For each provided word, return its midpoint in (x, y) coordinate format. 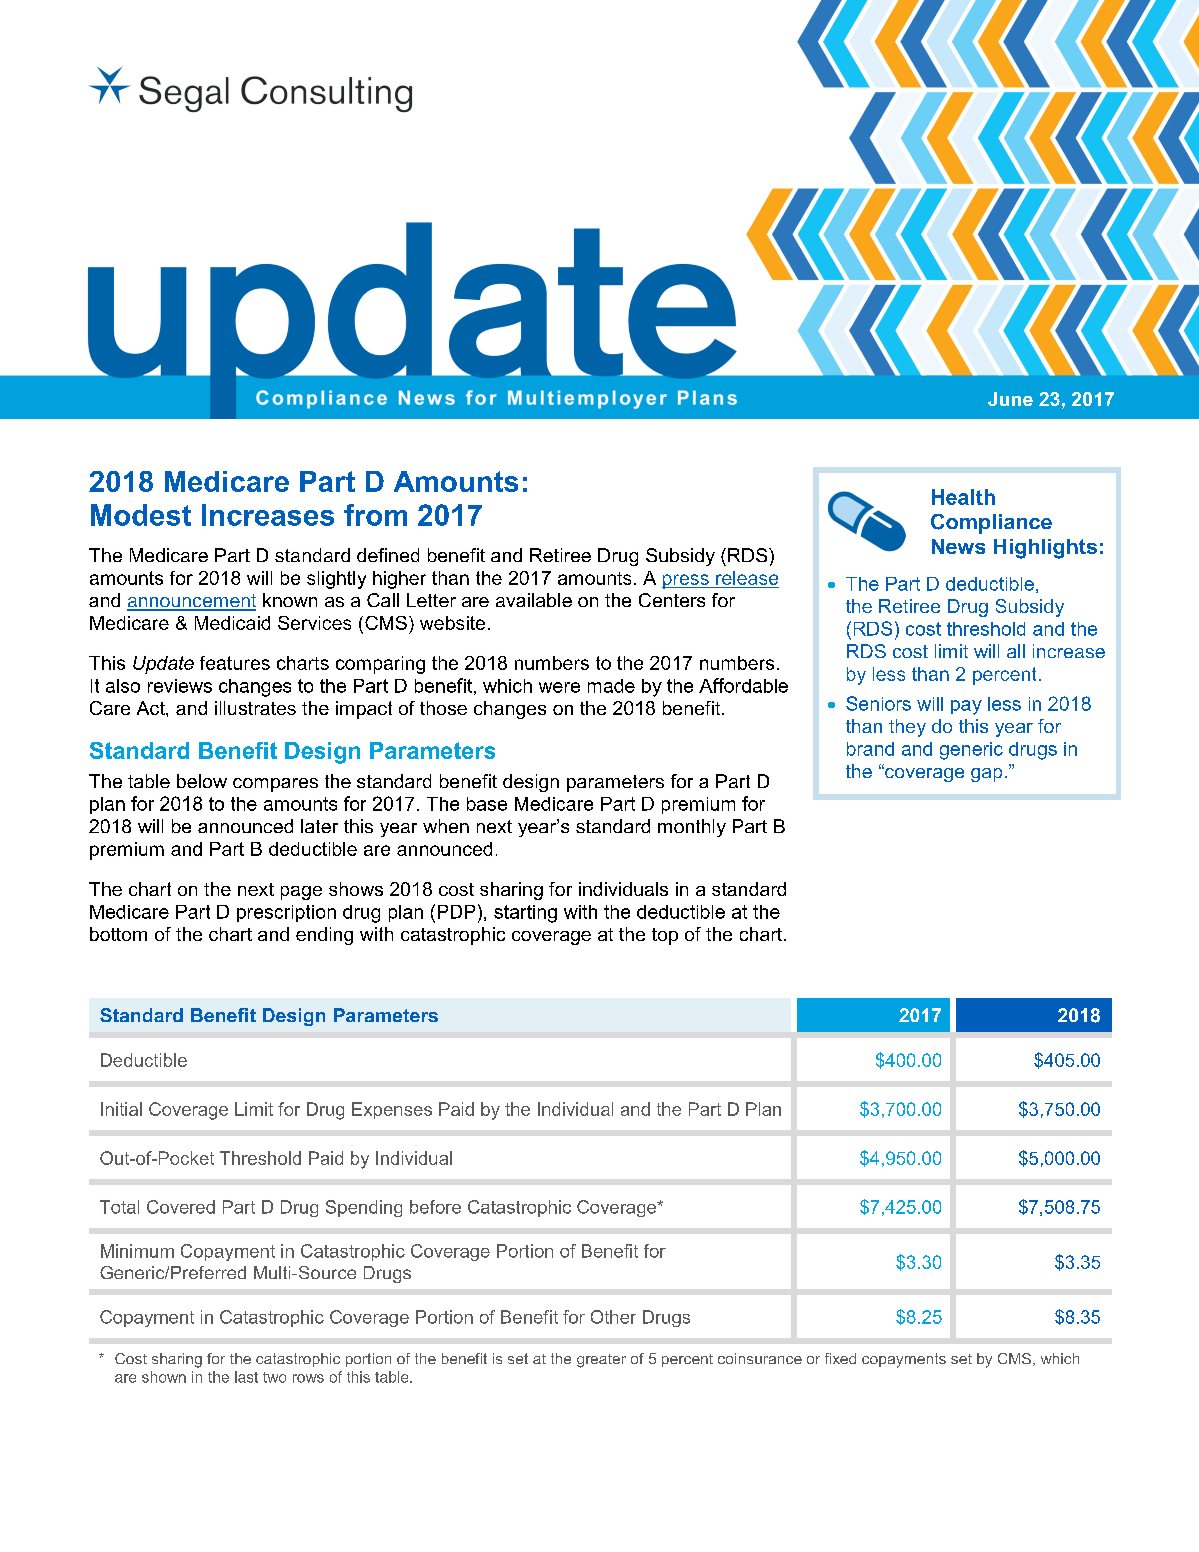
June (1010, 399)
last (246, 1377)
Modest (141, 515)
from (375, 515)
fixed (840, 1358)
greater (601, 1361)
